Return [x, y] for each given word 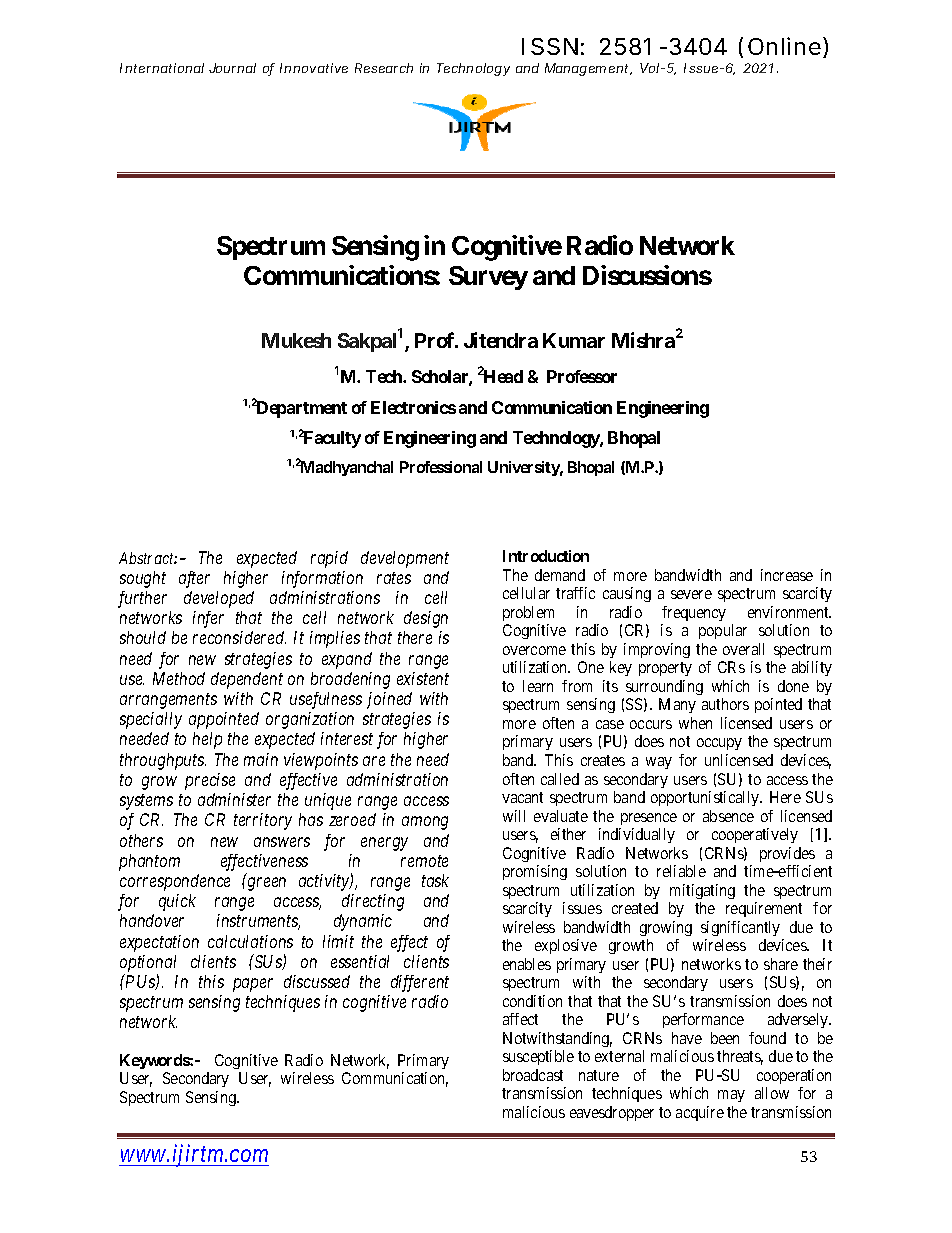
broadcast [533, 1075]
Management [588, 69]
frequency [694, 613]
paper [253, 985]
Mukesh [296, 340]
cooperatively [755, 835]
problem [528, 613]
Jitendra [501, 340]
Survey [488, 278]
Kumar [574, 340]
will [514, 816]
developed [219, 599]
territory [263, 821]
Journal [232, 68]
